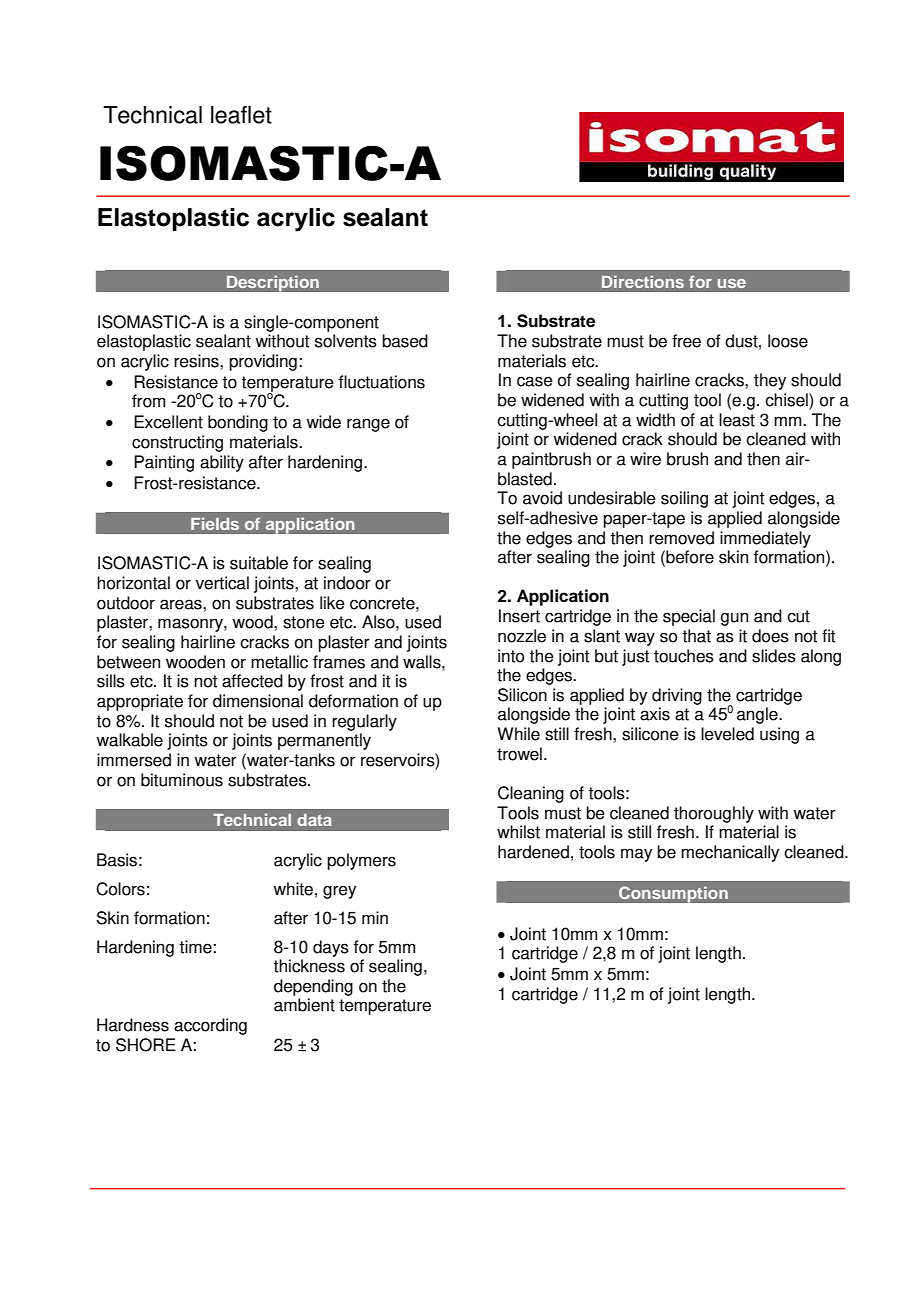 This screenshot has width=924, height=1308. Describe the element at coordinates (518, 832) in the screenshot. I see `whilst` at that location.
